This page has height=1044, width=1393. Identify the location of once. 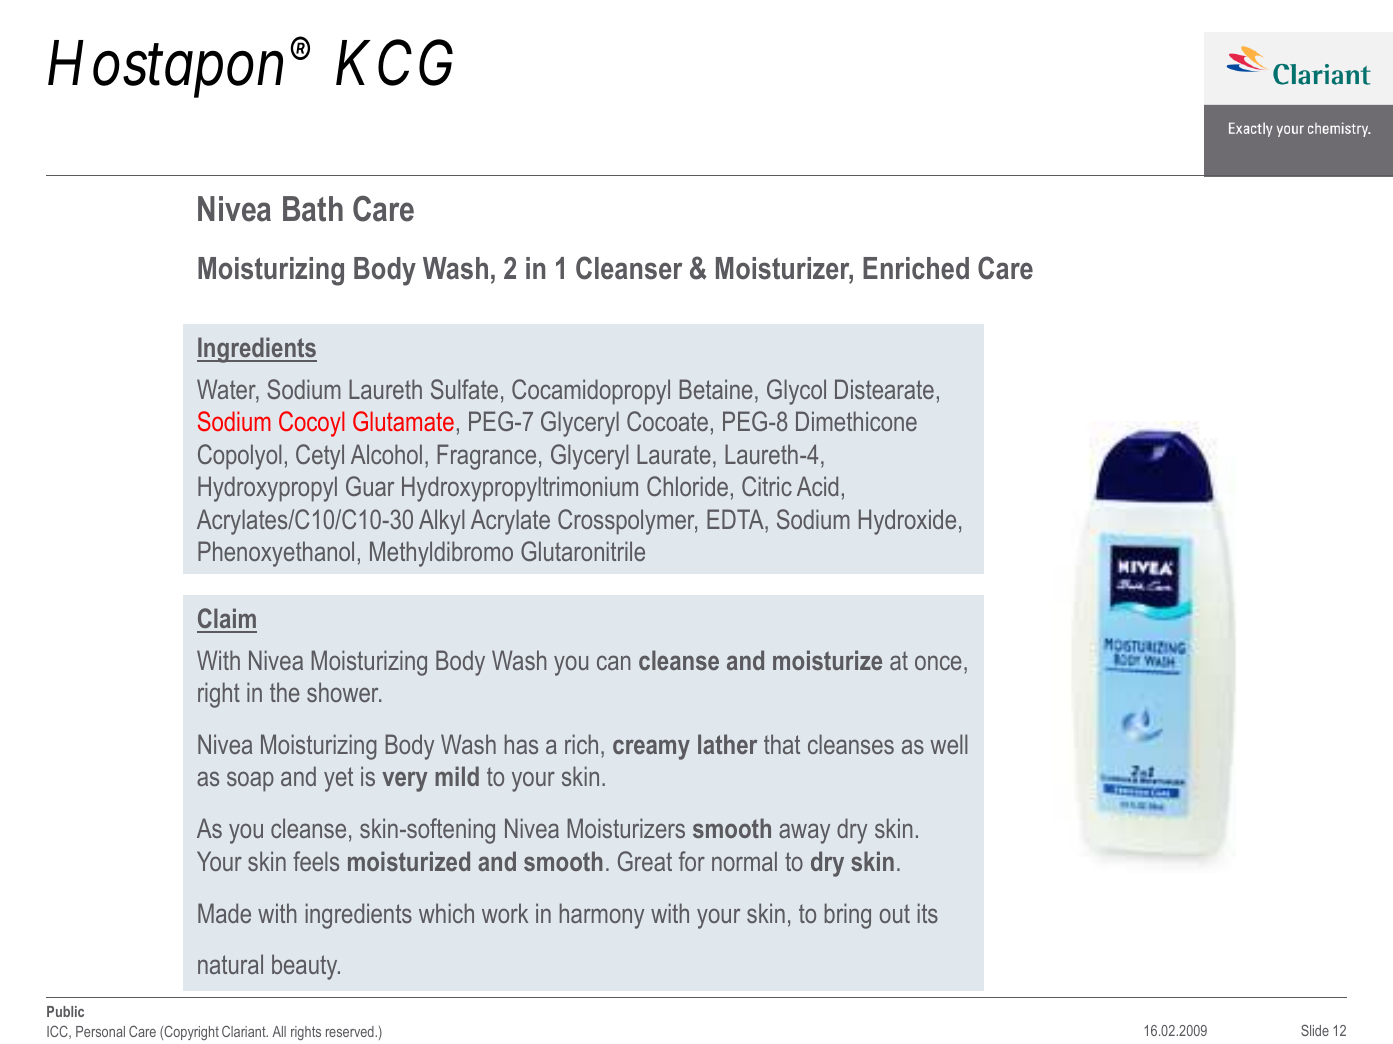
(938, 662).
